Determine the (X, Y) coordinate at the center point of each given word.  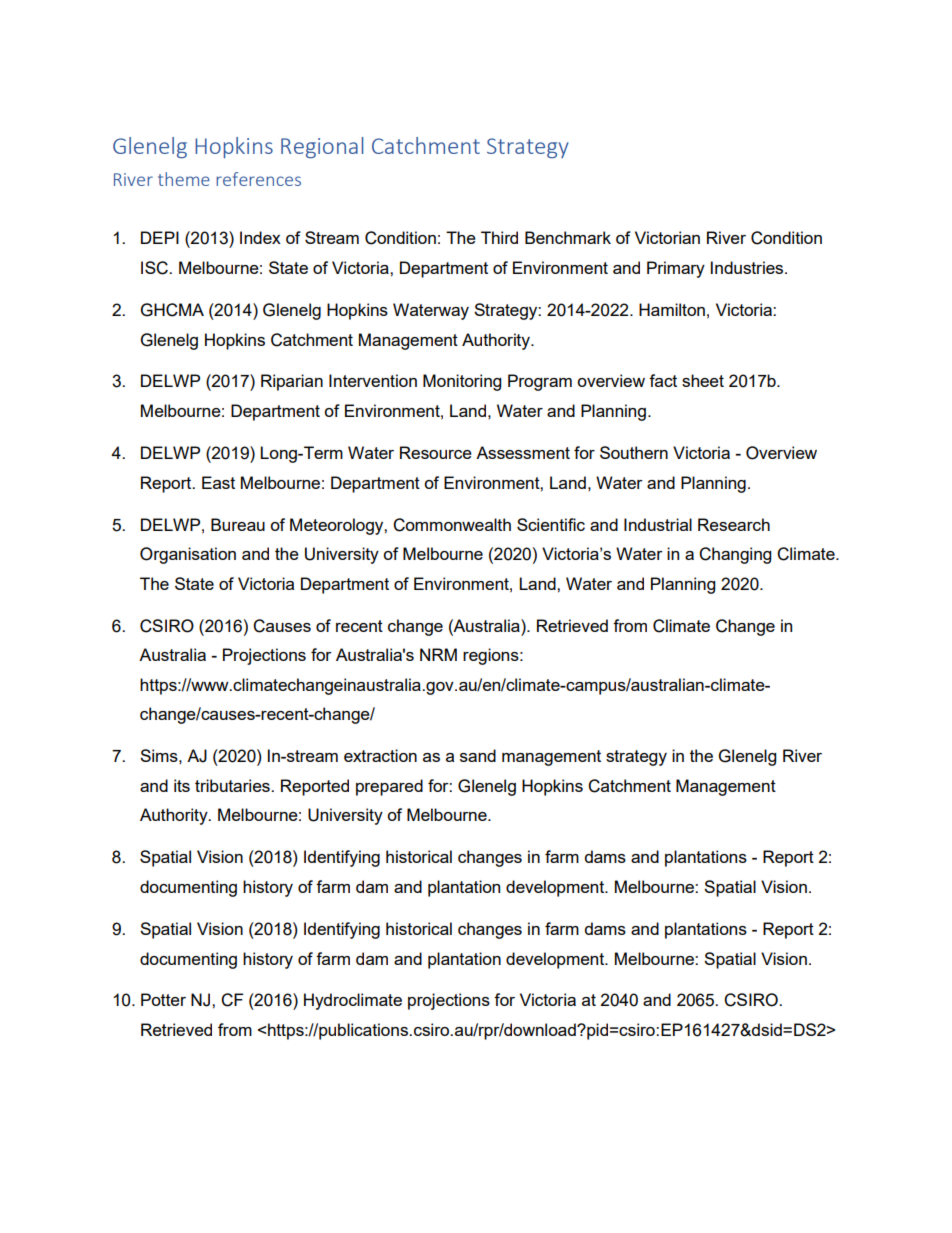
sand (478, 755)
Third (499, 237)
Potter (163, 999)
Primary (676, 269)
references (258, 179)
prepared (389, 787)
